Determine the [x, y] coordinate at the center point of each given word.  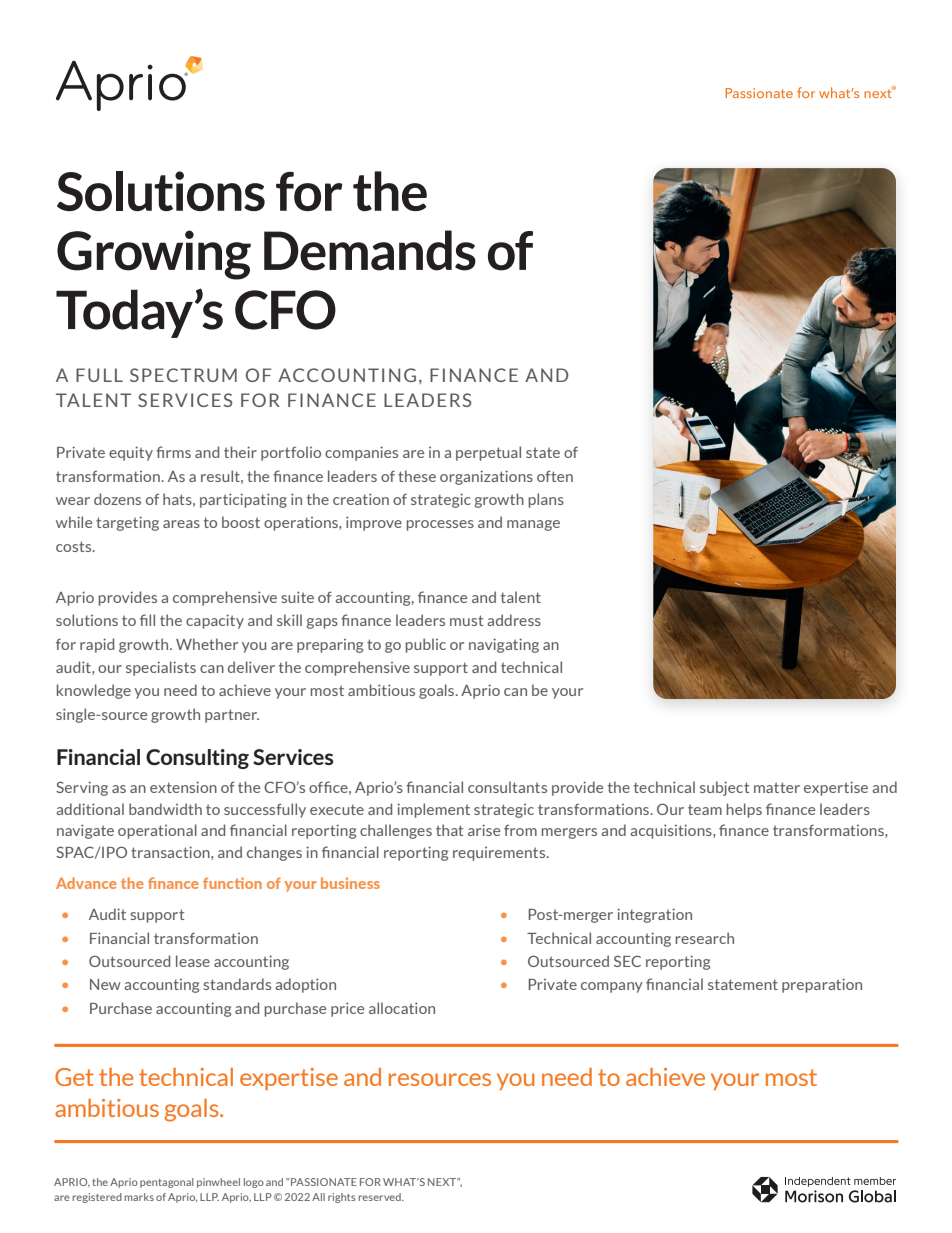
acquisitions [672, 831]
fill [147, 620]
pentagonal [167, 1183]
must [466, 620]
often [555, 476]
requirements [500, 854]
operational [157, 831]
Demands [370, 250]
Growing [154, 255]
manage [533, 525]
